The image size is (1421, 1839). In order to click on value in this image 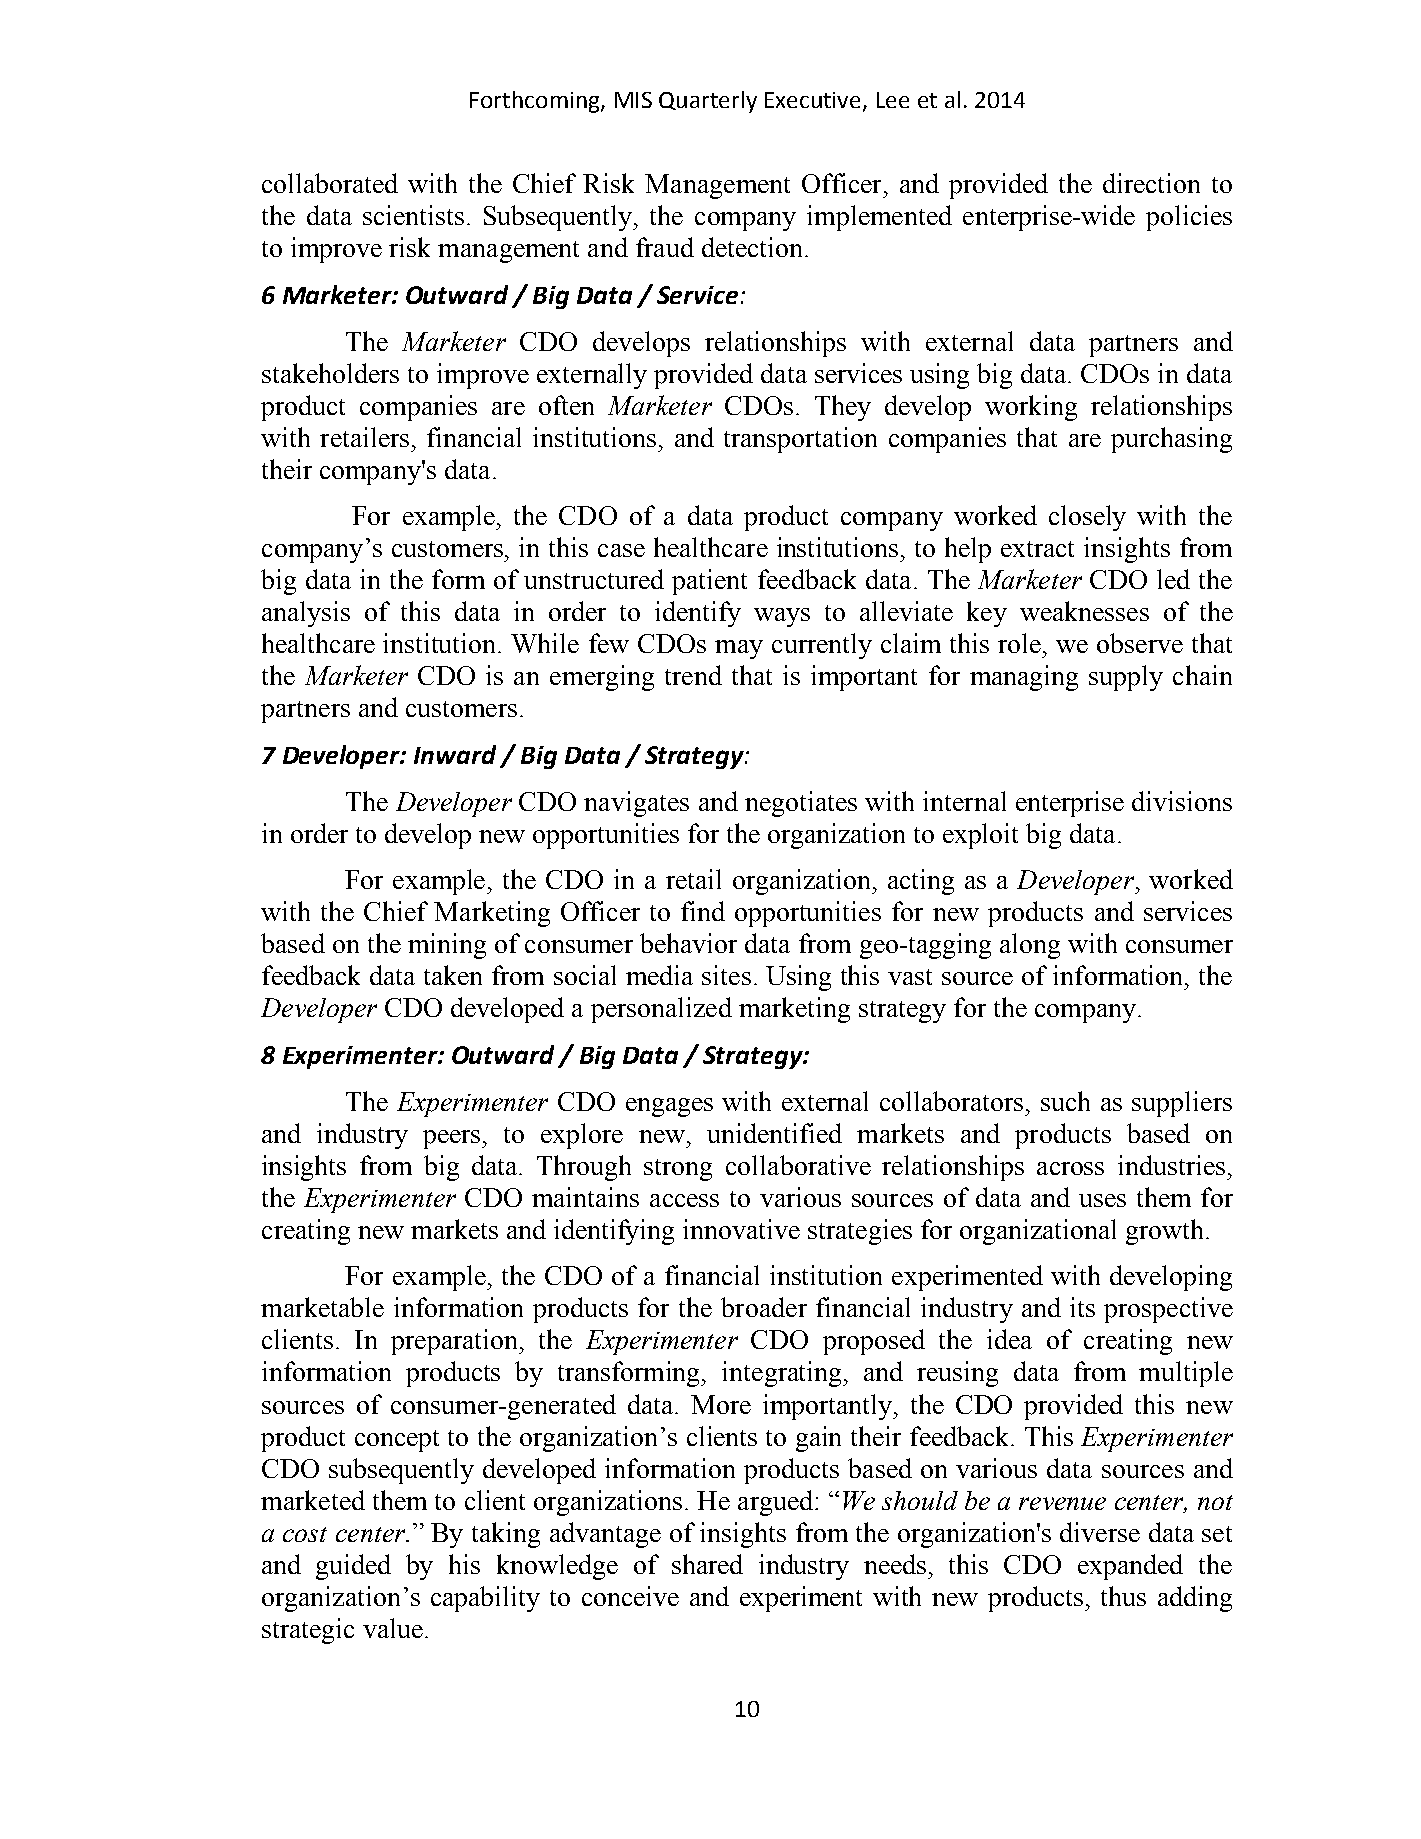, I will do `click(393, 1628)`.
